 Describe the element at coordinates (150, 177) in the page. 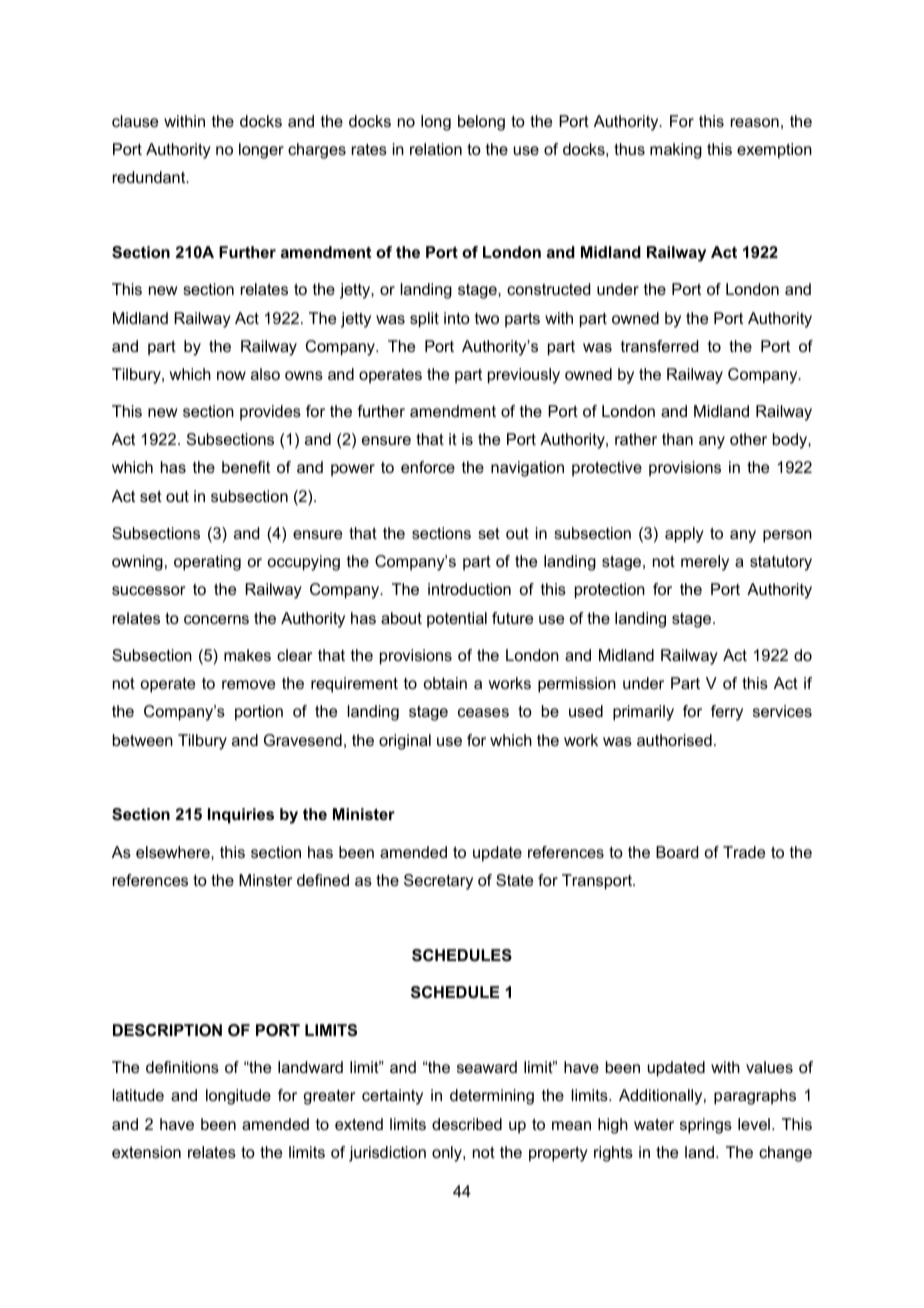

I see `redundant` at that location.
